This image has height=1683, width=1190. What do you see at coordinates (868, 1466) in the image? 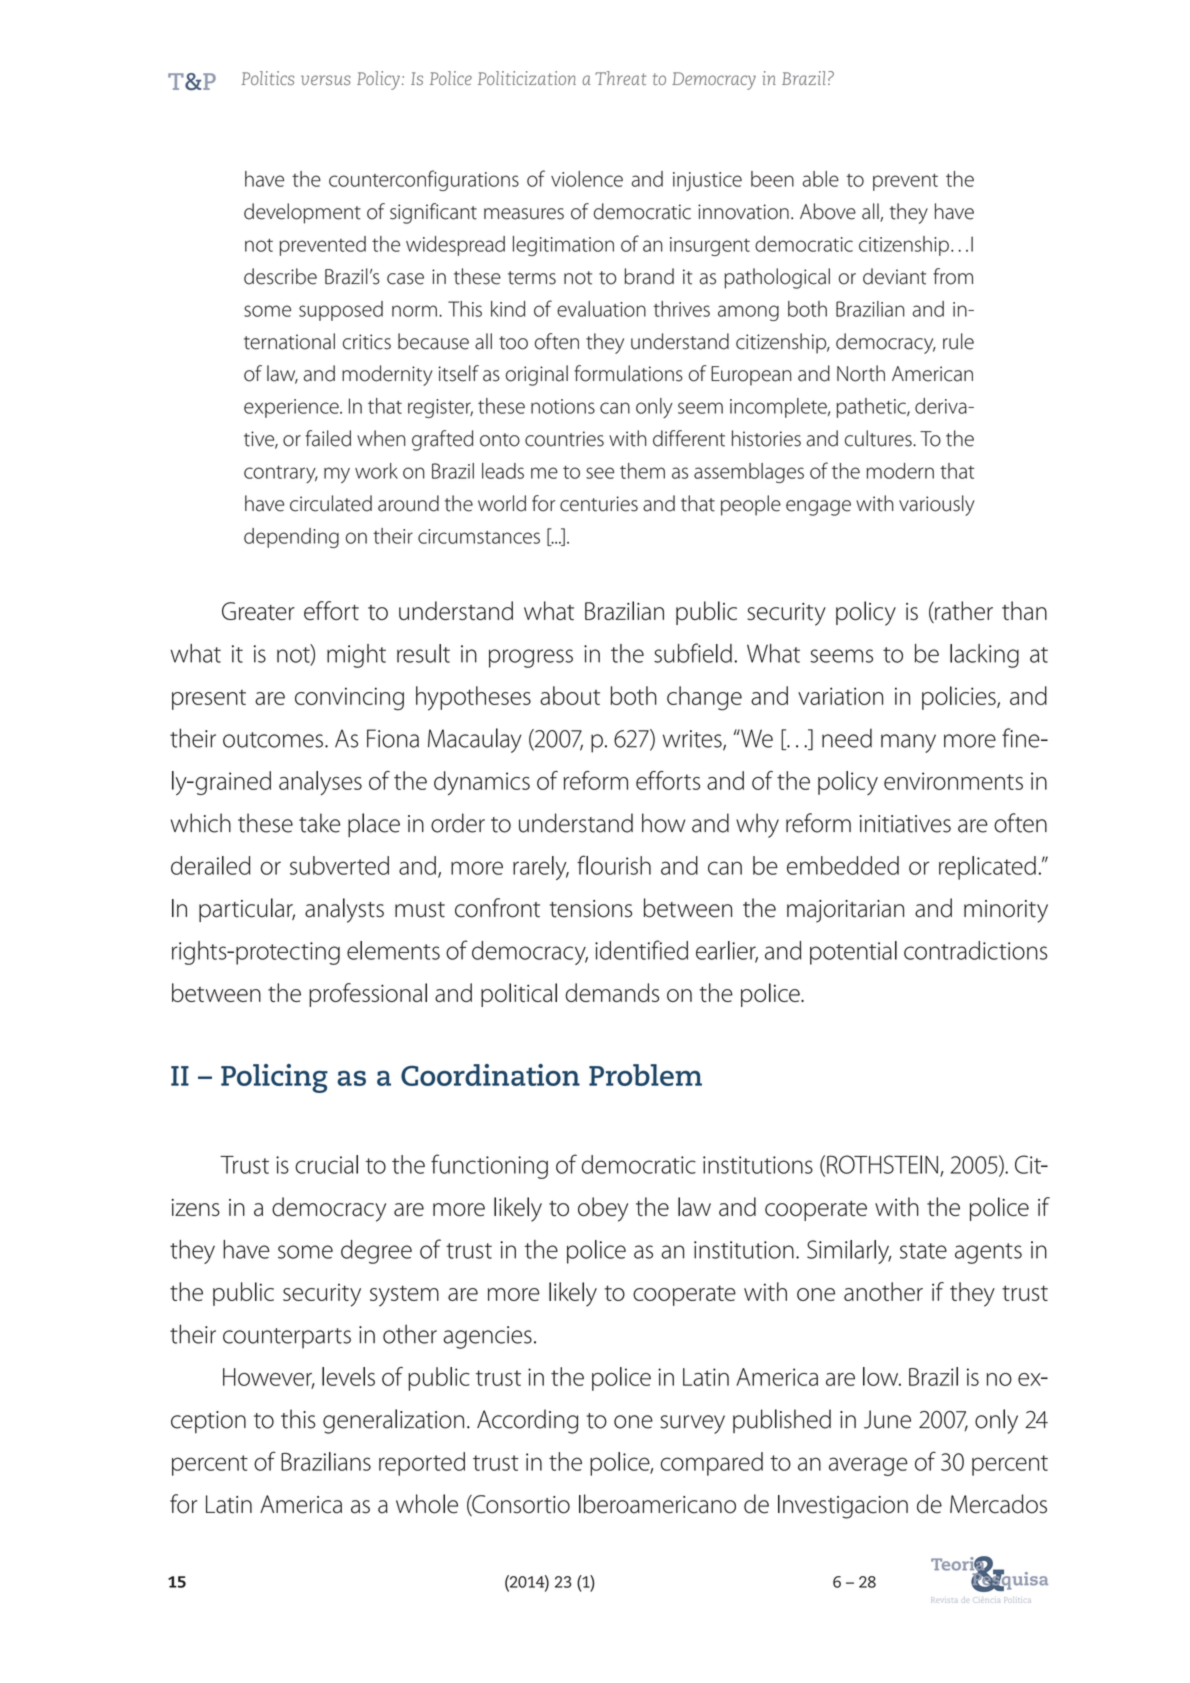
I see `average` at bounding box center [868, 1466].
